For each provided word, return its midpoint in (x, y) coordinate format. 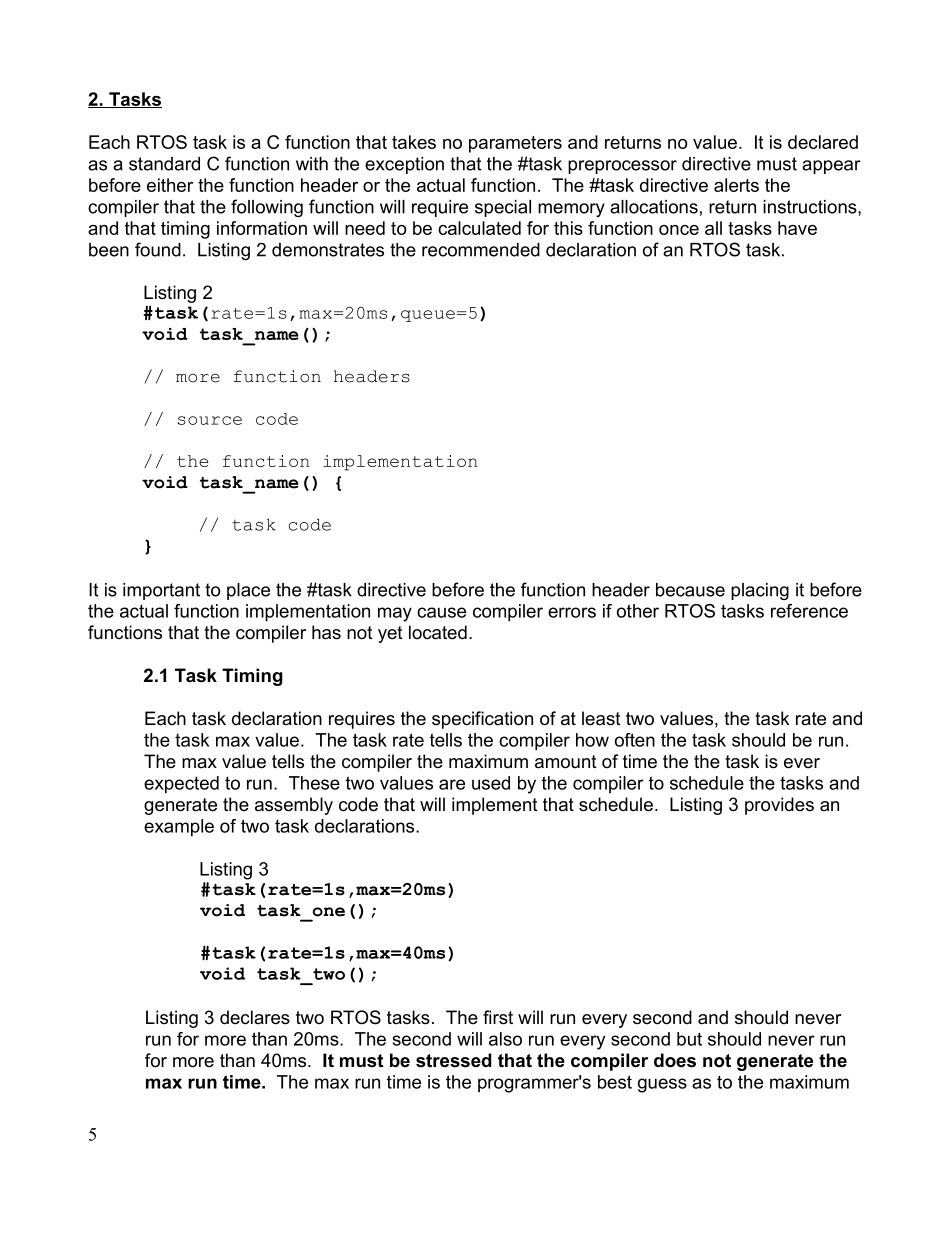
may (395, 614)
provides (779, 806)
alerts (736, 185)
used (491, 783)
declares (255, 1017)
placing (760, 591)
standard (164, 164)
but (689, 1039)
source (210, 420)
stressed (454, 1060)
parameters (515, 144)
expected (181, 785)
